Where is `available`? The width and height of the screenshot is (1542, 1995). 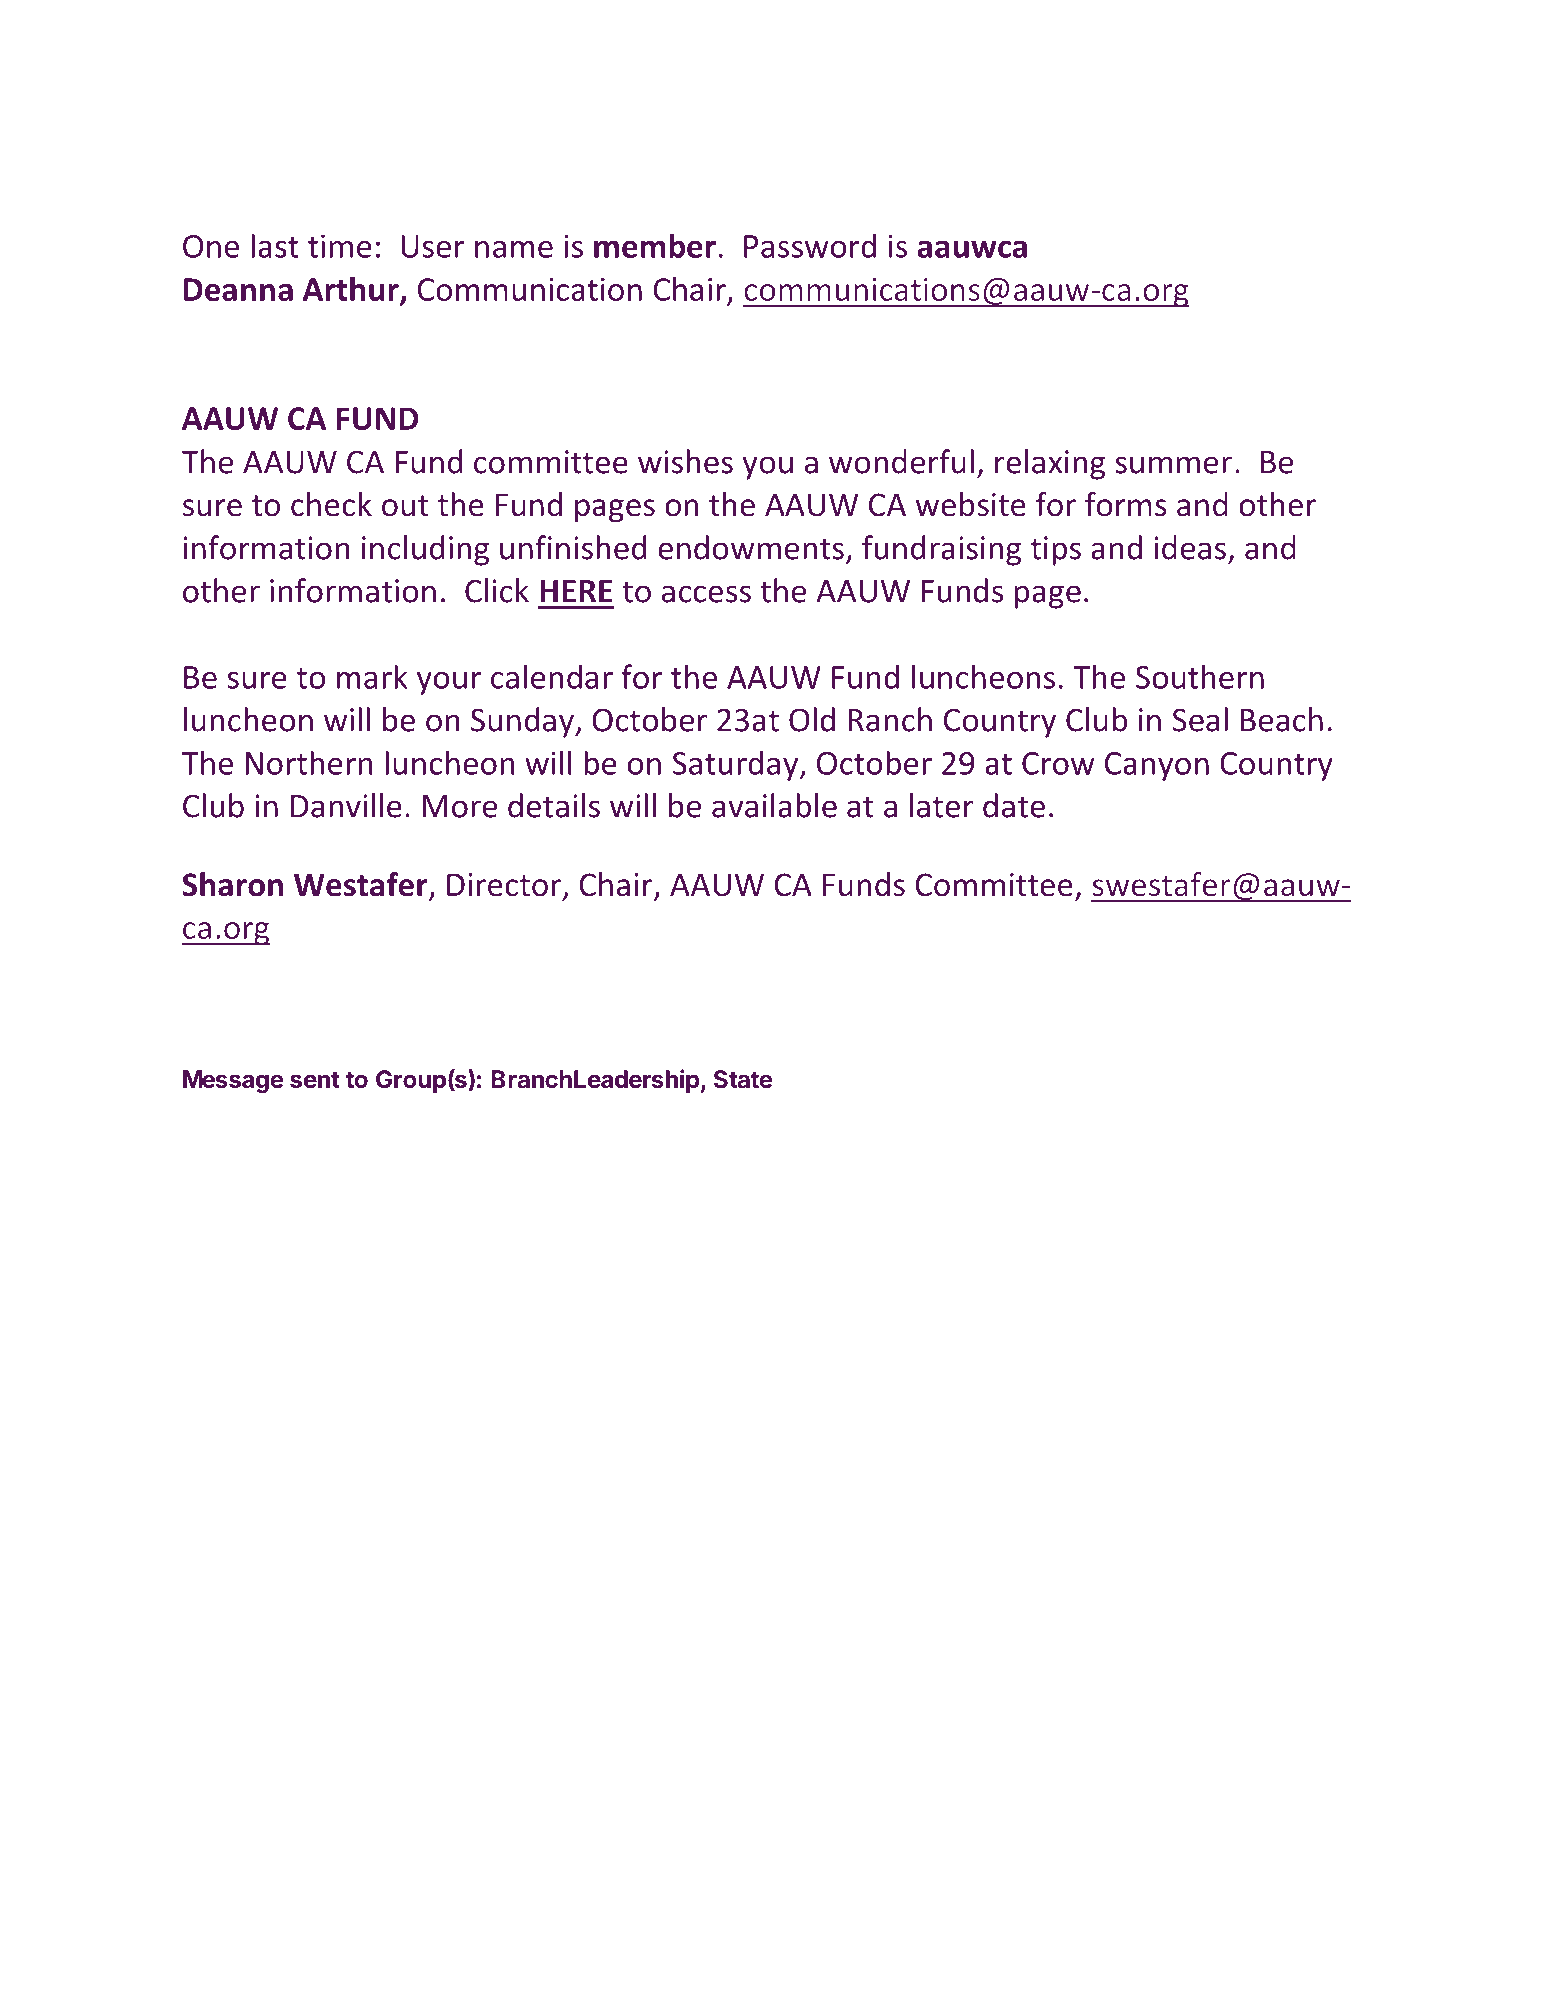
available is located at coordinates (774, 805).
